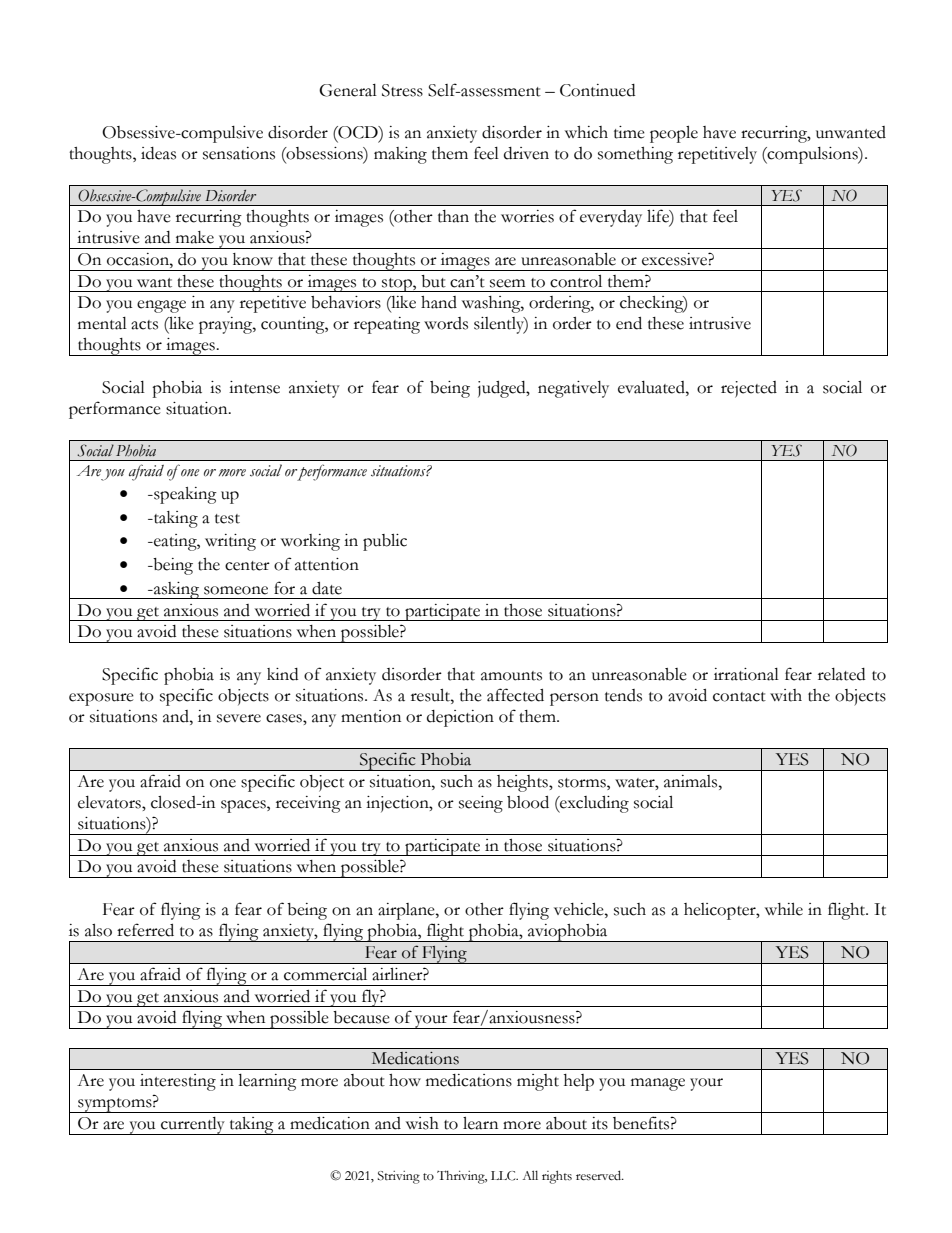  What do you see at coordinates (193, 1126) in the screenshot?
I see `currently` at bounding box center [193, 1126].
